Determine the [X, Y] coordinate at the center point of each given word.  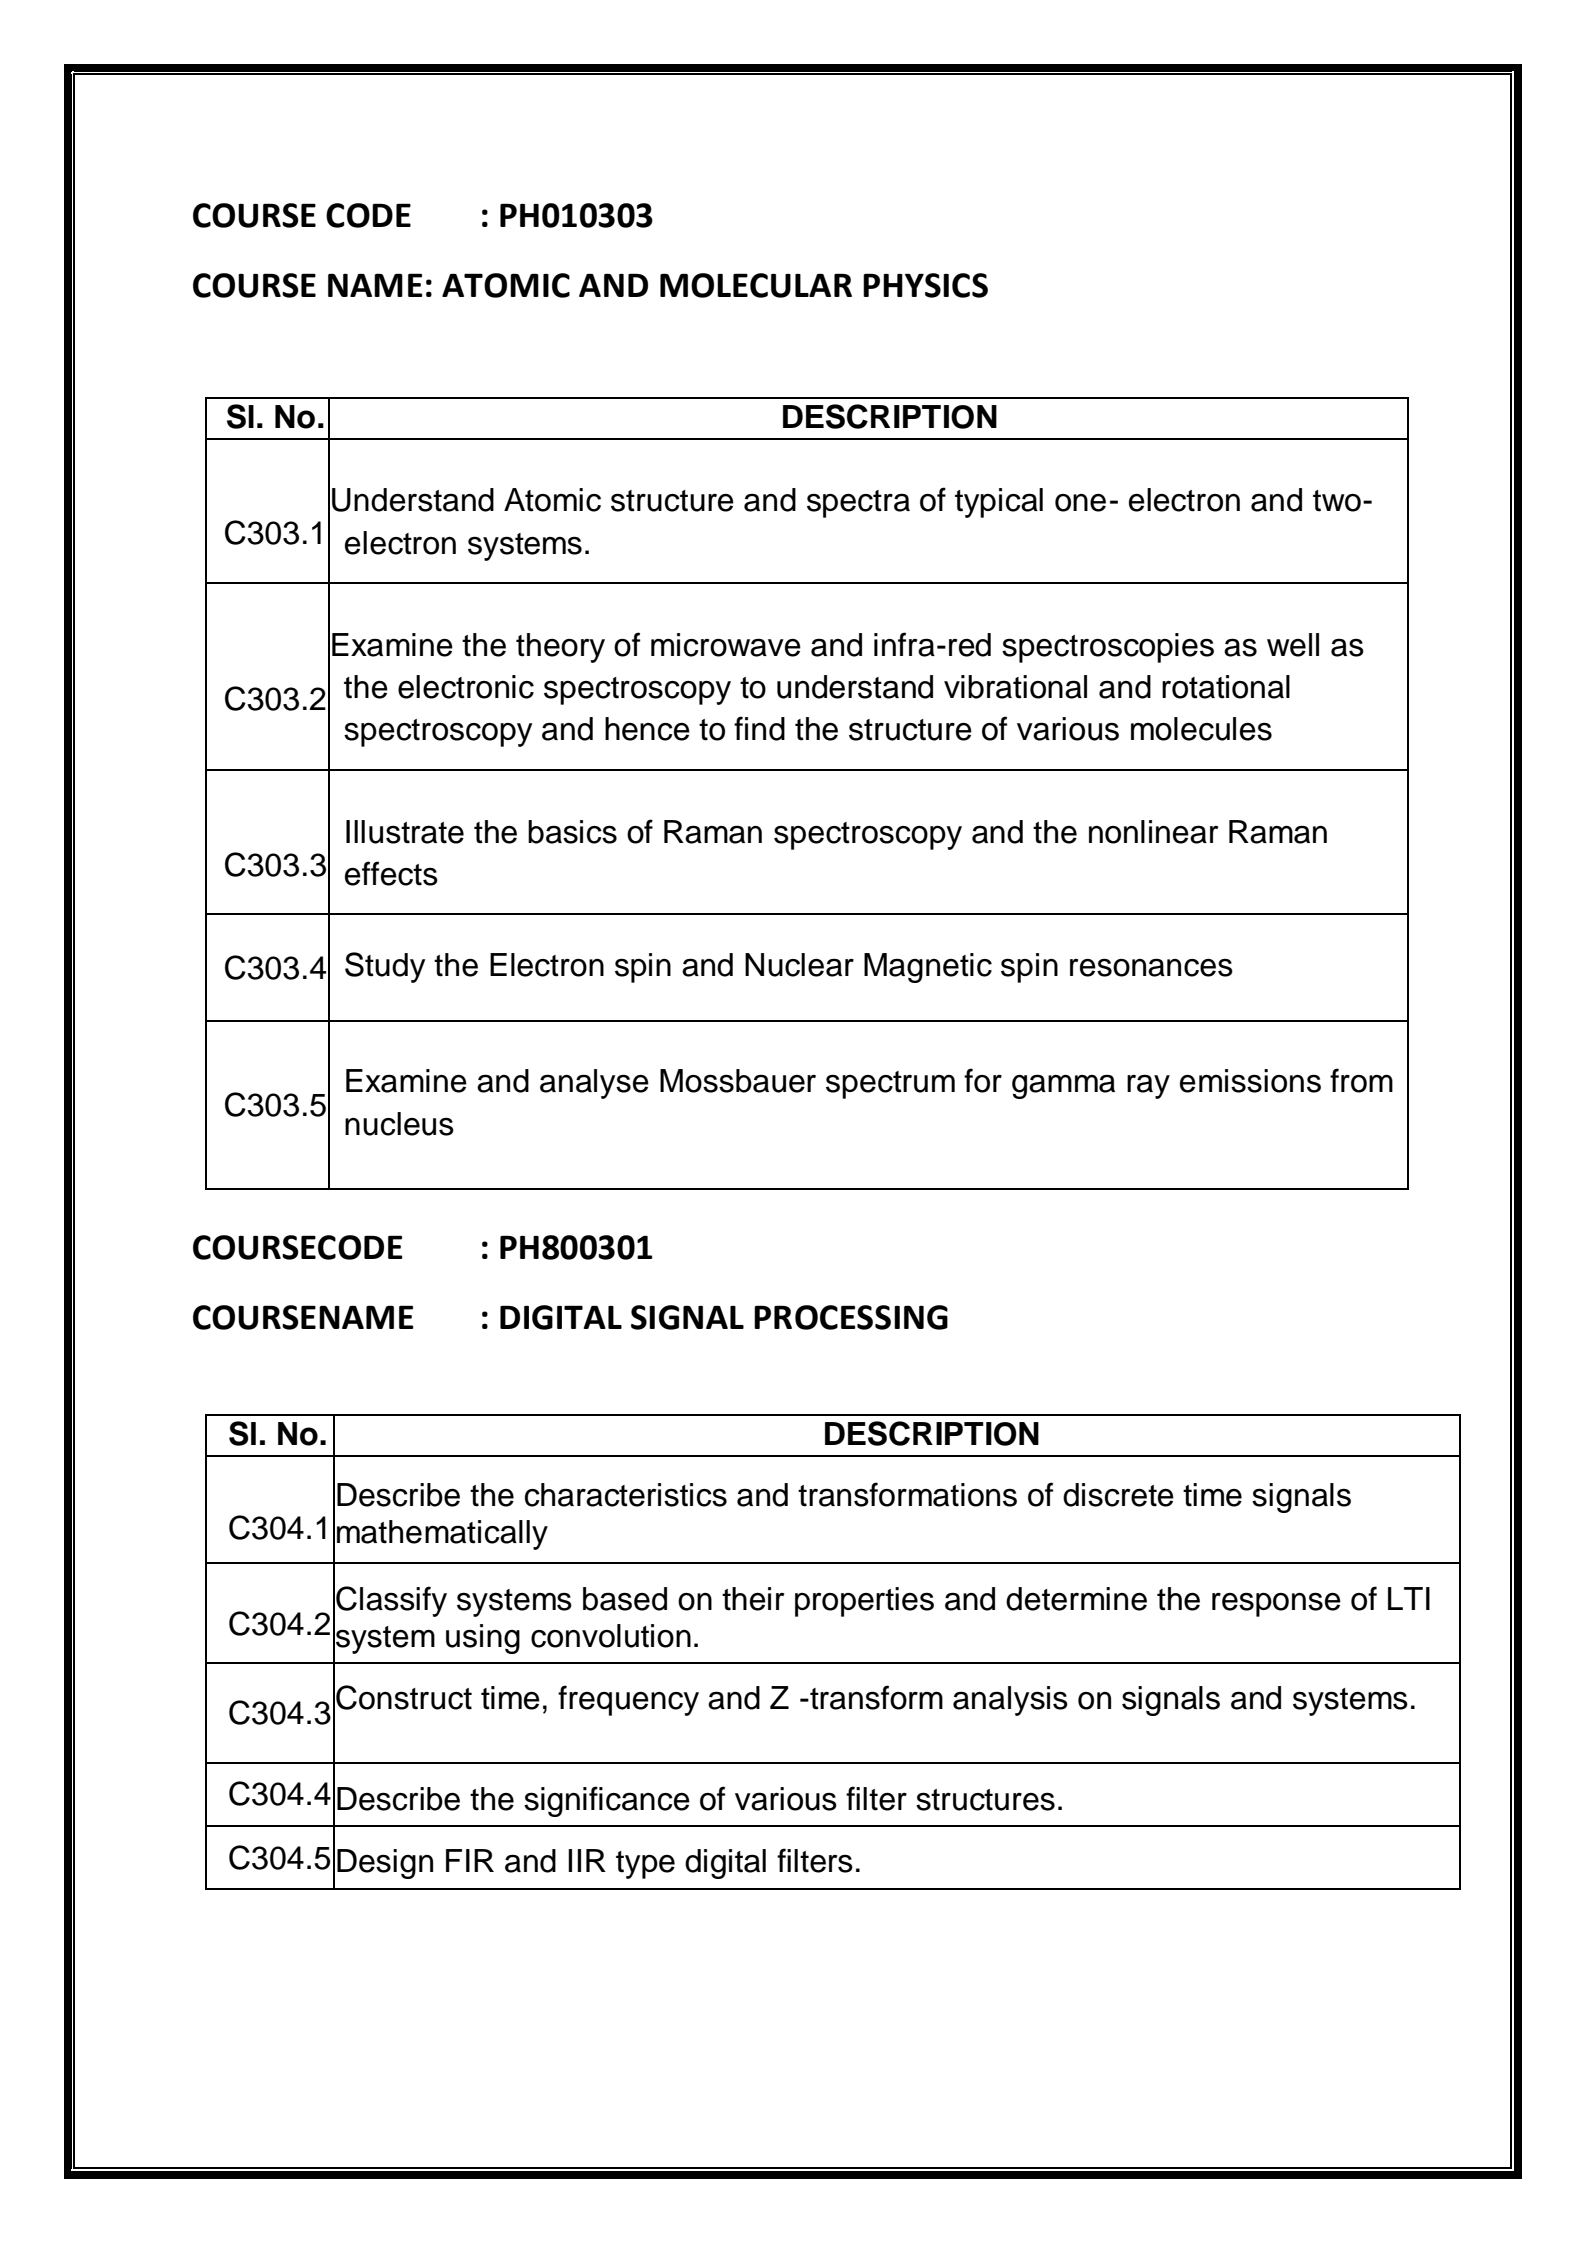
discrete [1118, 1495]
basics [572, 832]
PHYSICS [925, 285]
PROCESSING [851, 1317]
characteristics [626, 1495]
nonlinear [1153, 832]
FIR [470, 1860]
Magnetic [928, 968]
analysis [1010, 1701]
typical [999, 503]
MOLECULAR [756, 285]
